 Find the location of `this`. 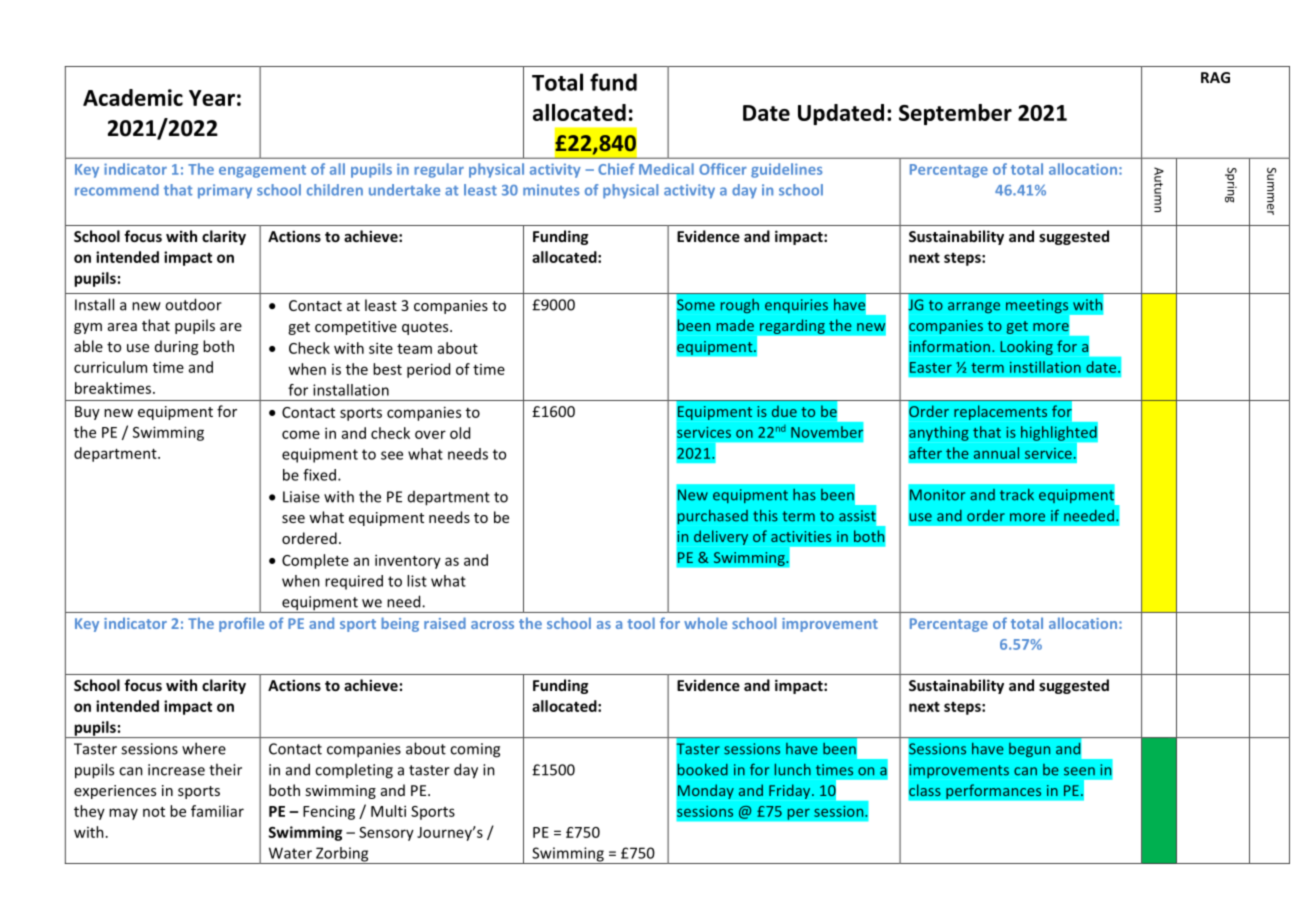

this is located at coordinates (765, 516).
